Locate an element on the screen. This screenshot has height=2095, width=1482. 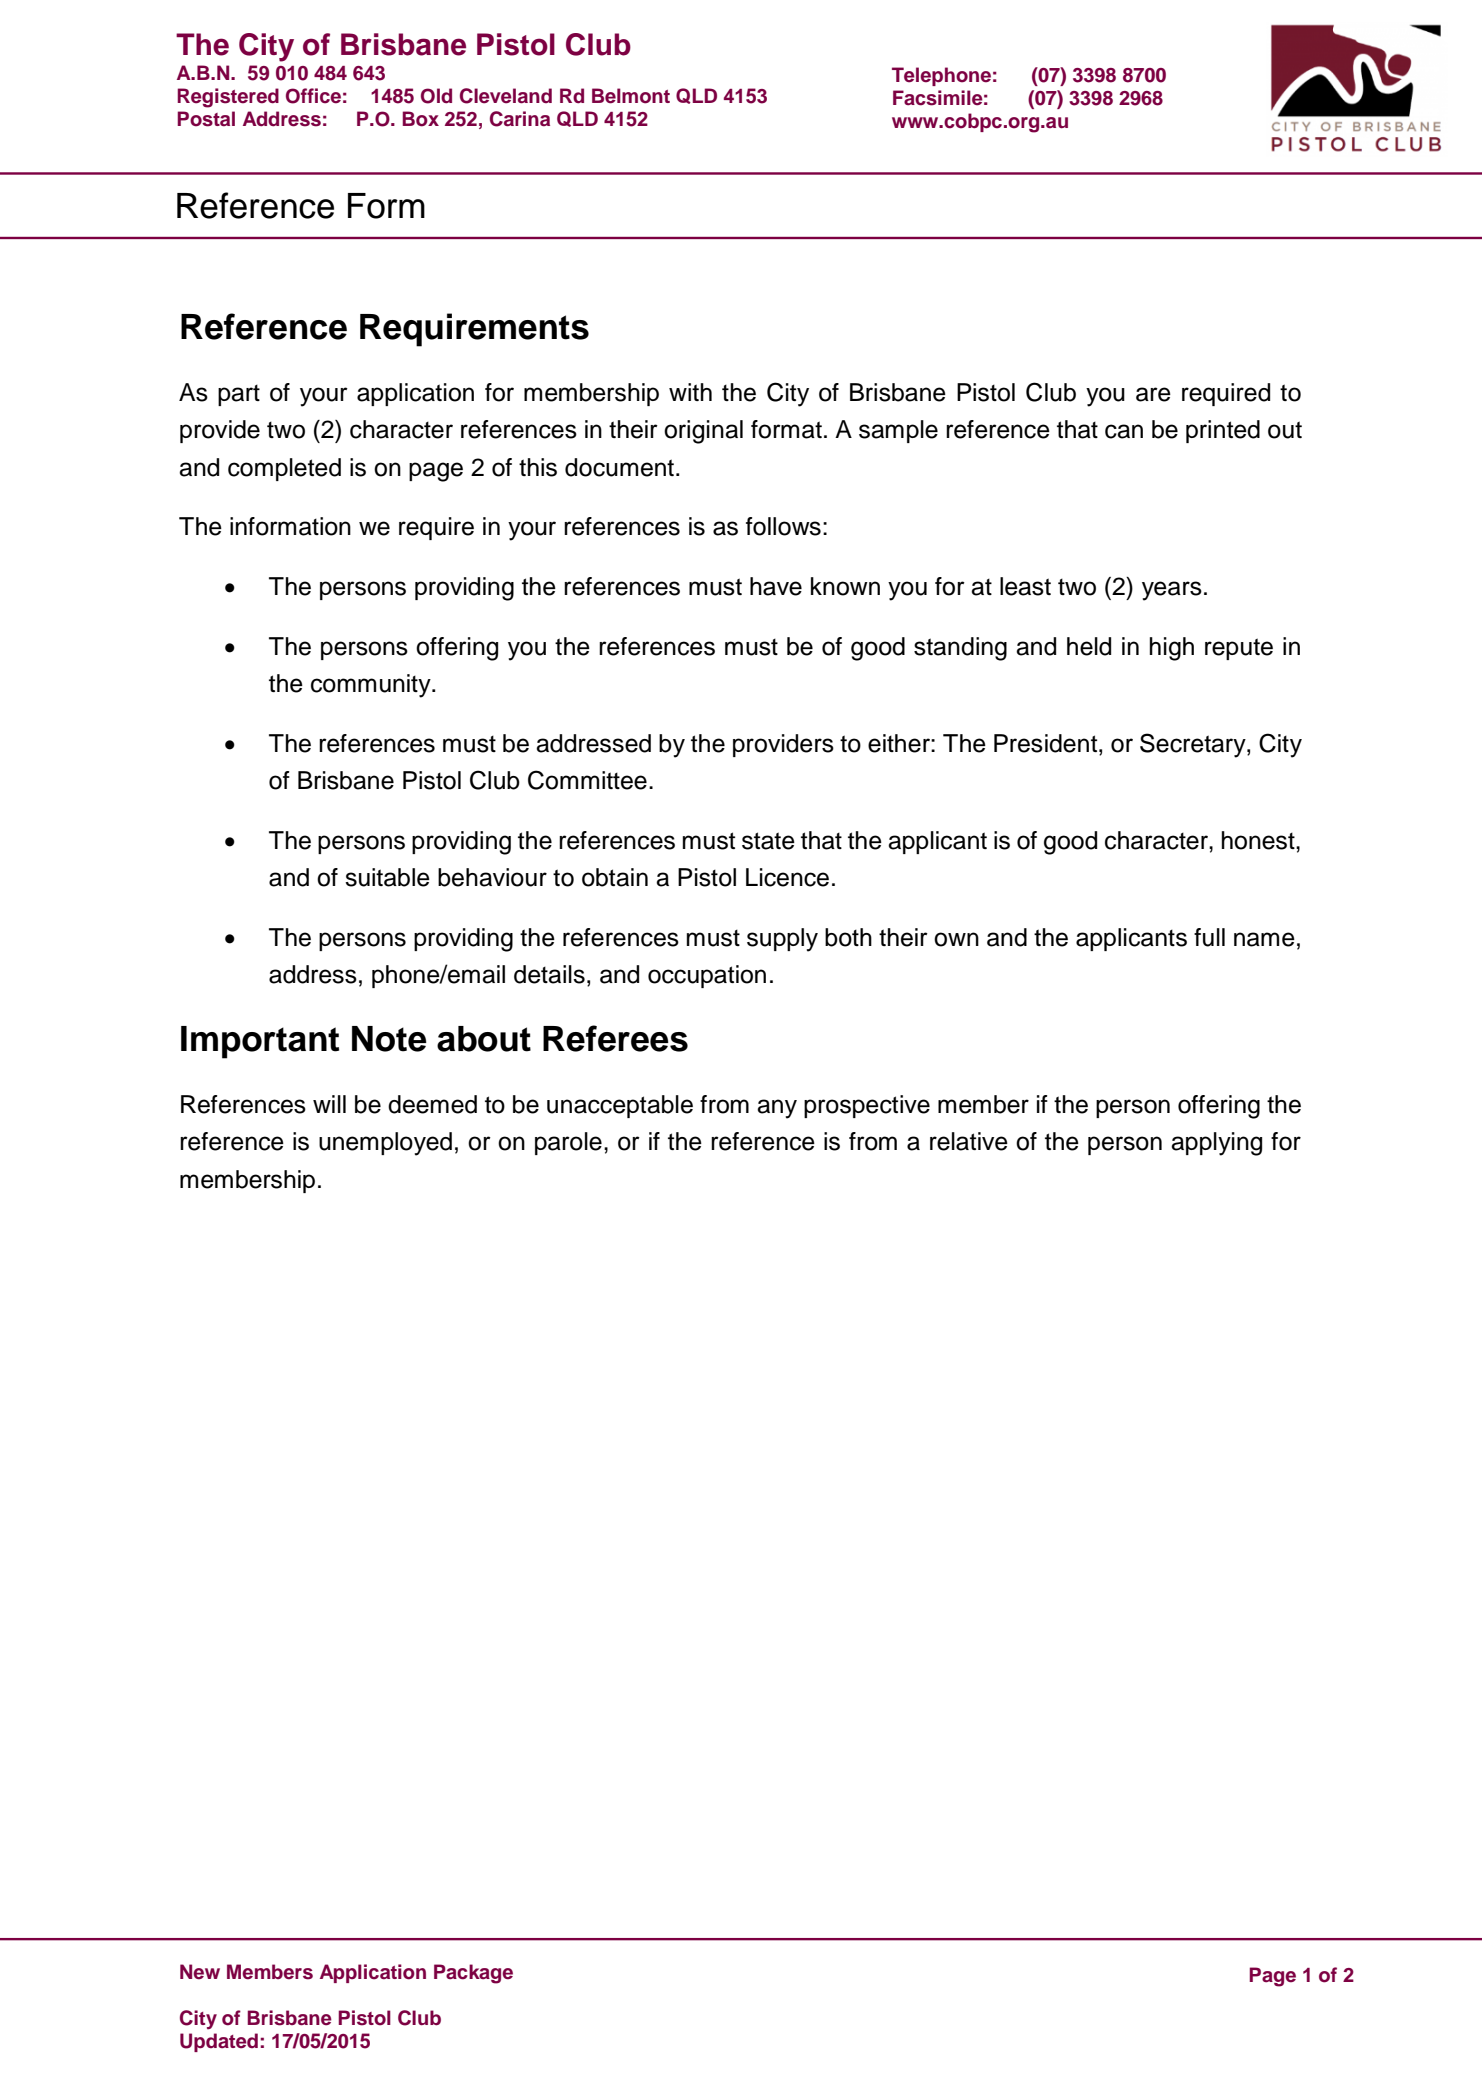
any is located at coordinates (777, 1109).
